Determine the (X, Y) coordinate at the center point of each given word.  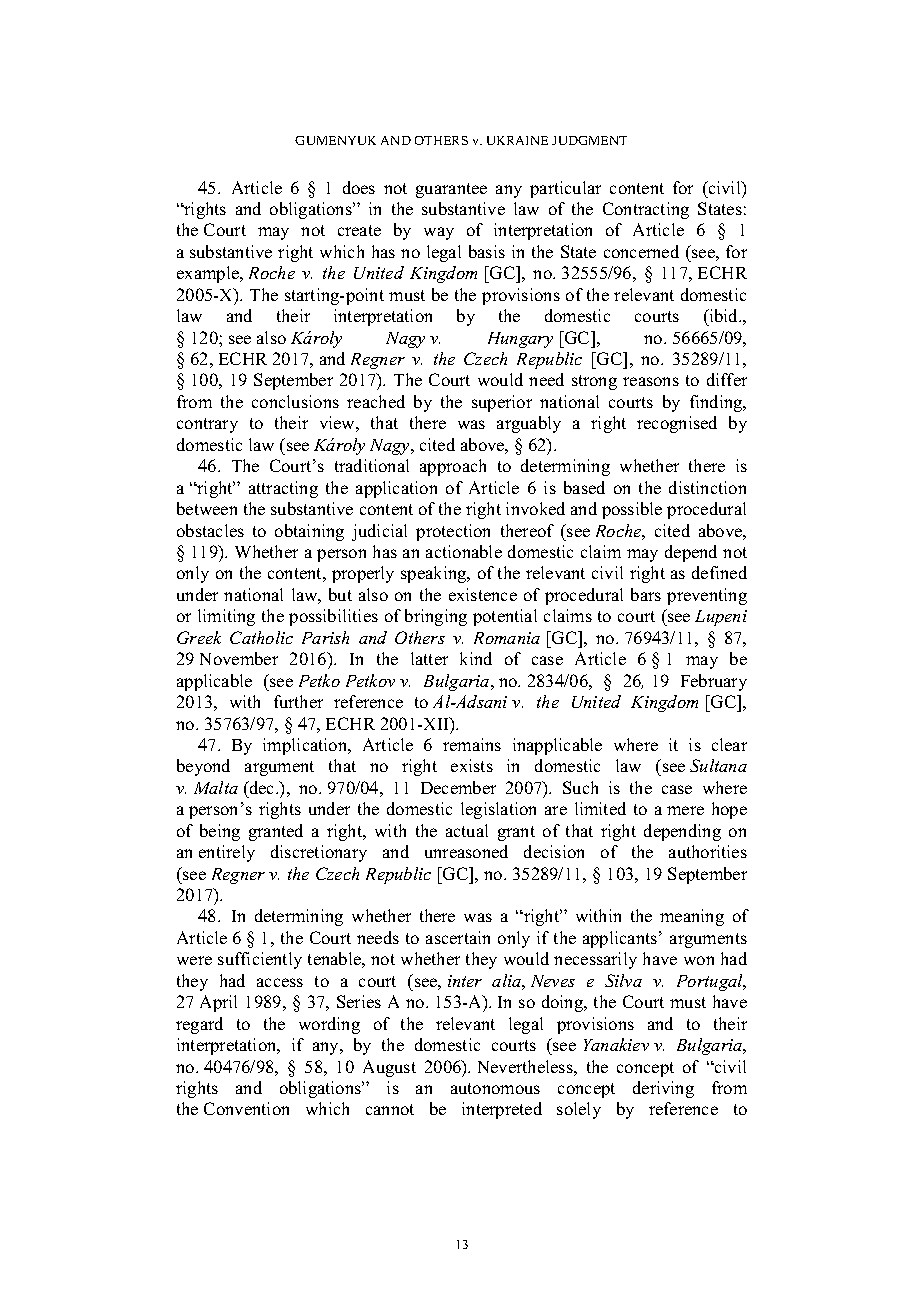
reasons (651, 381)
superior (502, 403)
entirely (227, 853)
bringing (436, 617)
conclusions (295, 401)
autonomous (495, 1088)
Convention (246, 1108)
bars (646, 594)
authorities (708, 851)
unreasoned (466, 851)
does (359, 187)
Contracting (646, 210)
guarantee (451, 190)
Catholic (261, 637)
